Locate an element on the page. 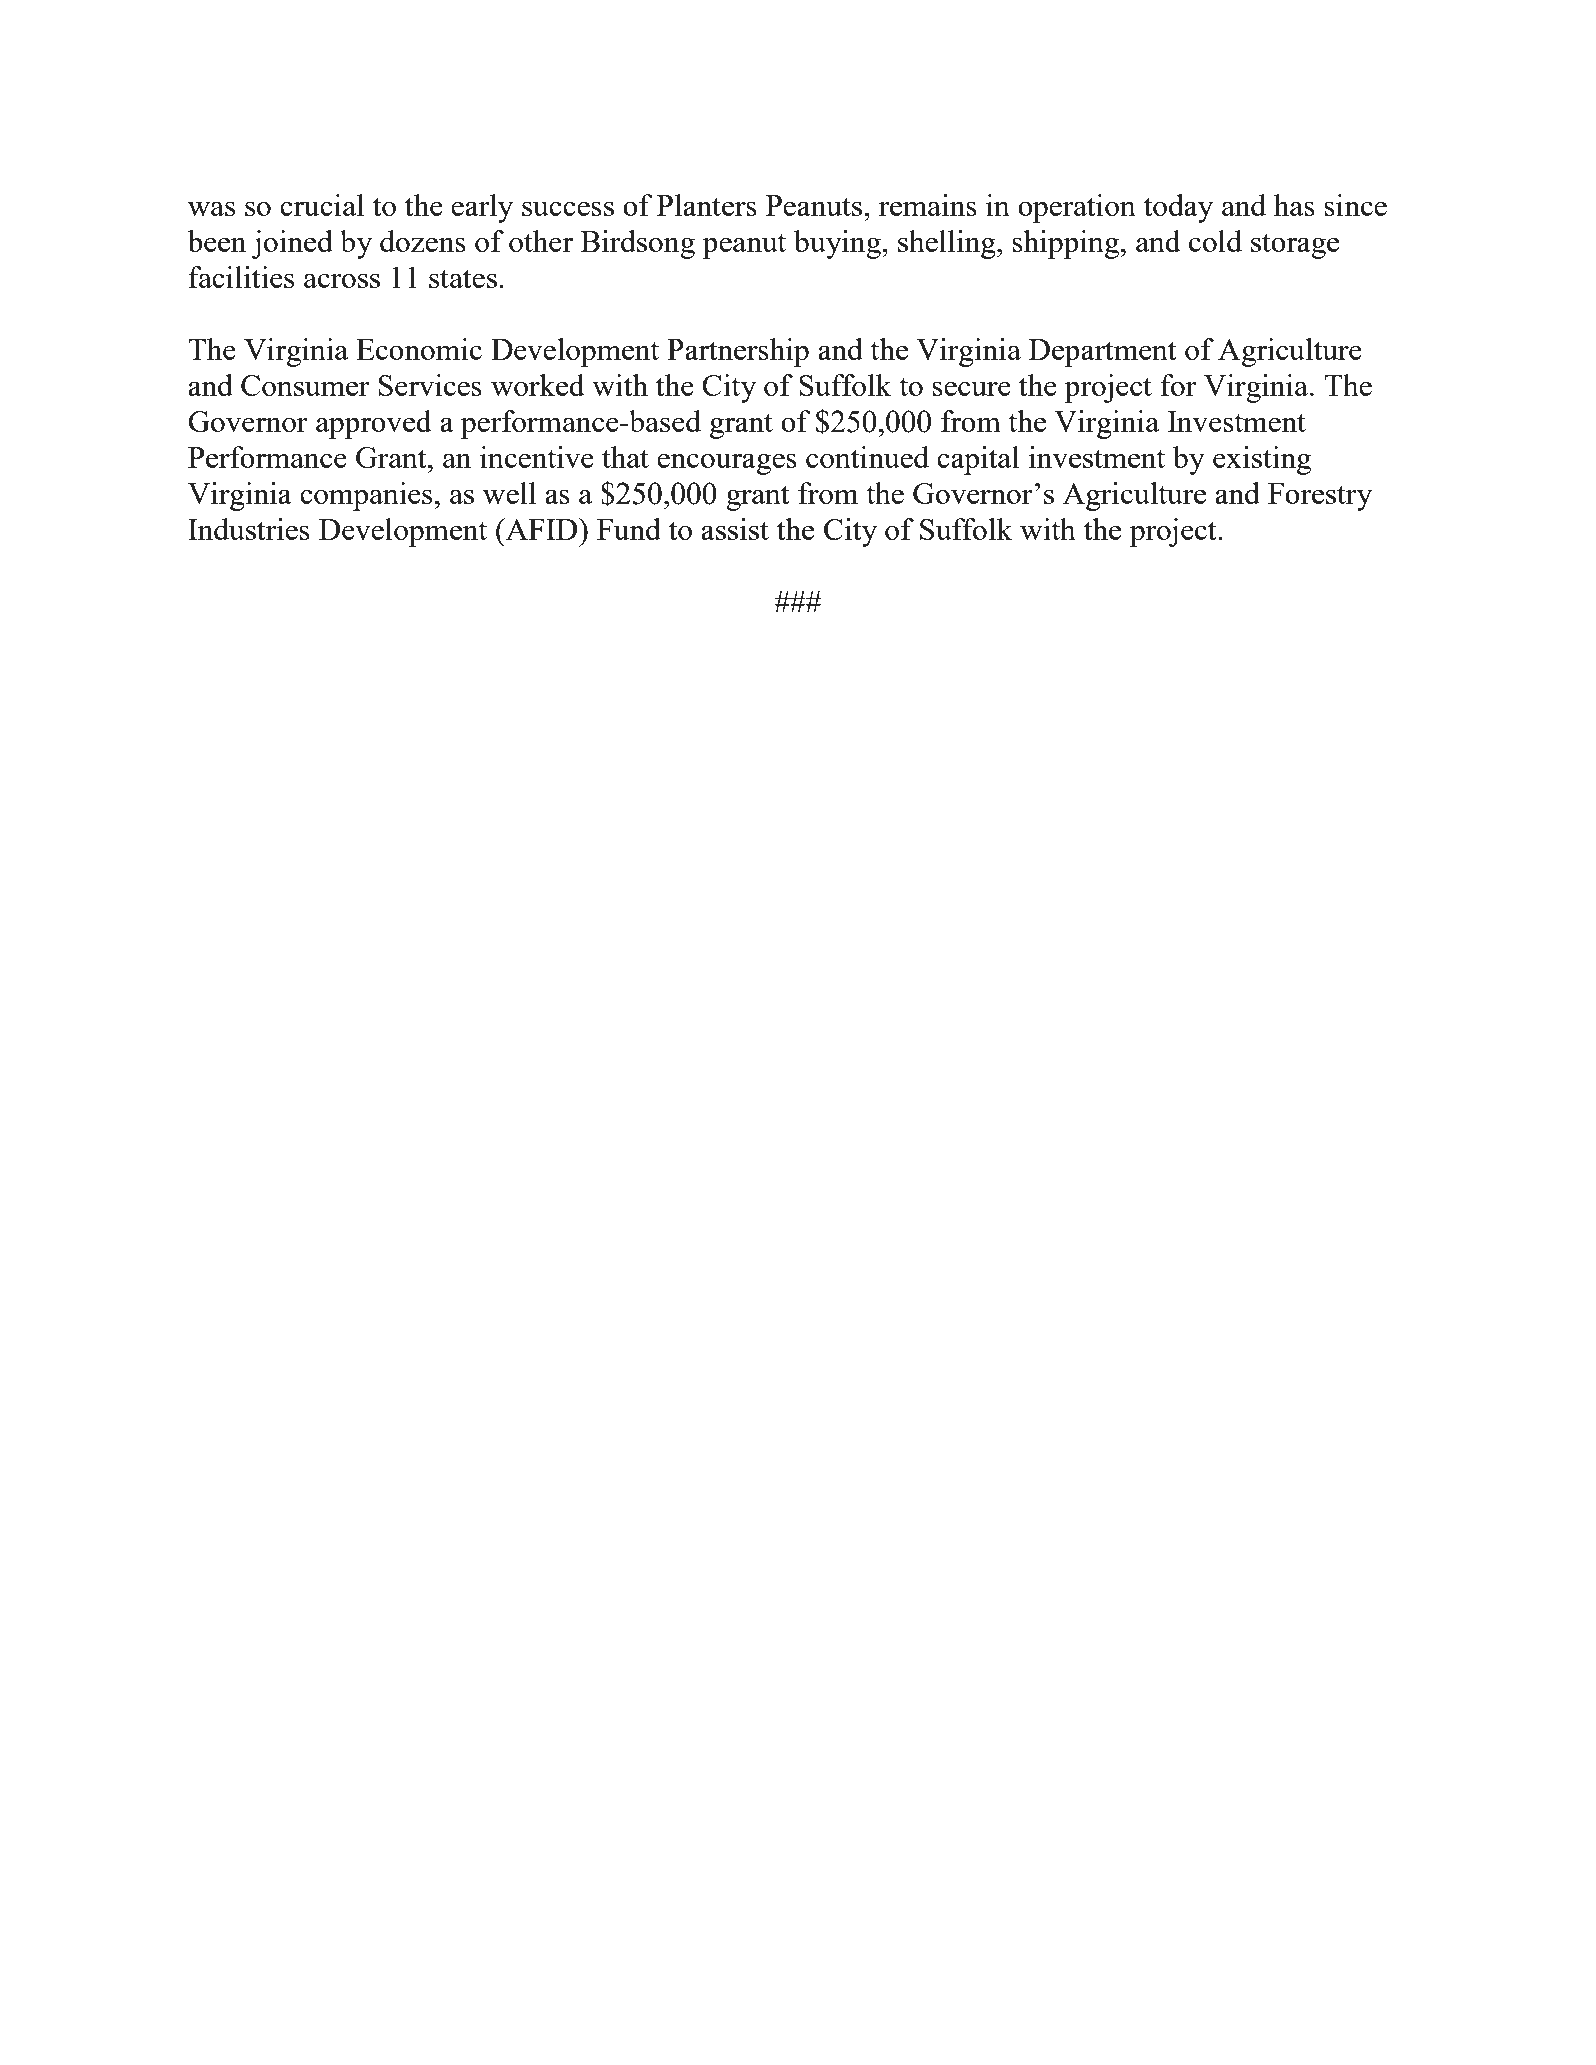 This page has width=1596, height=2065. today is located at coordinates (1178, 208).
